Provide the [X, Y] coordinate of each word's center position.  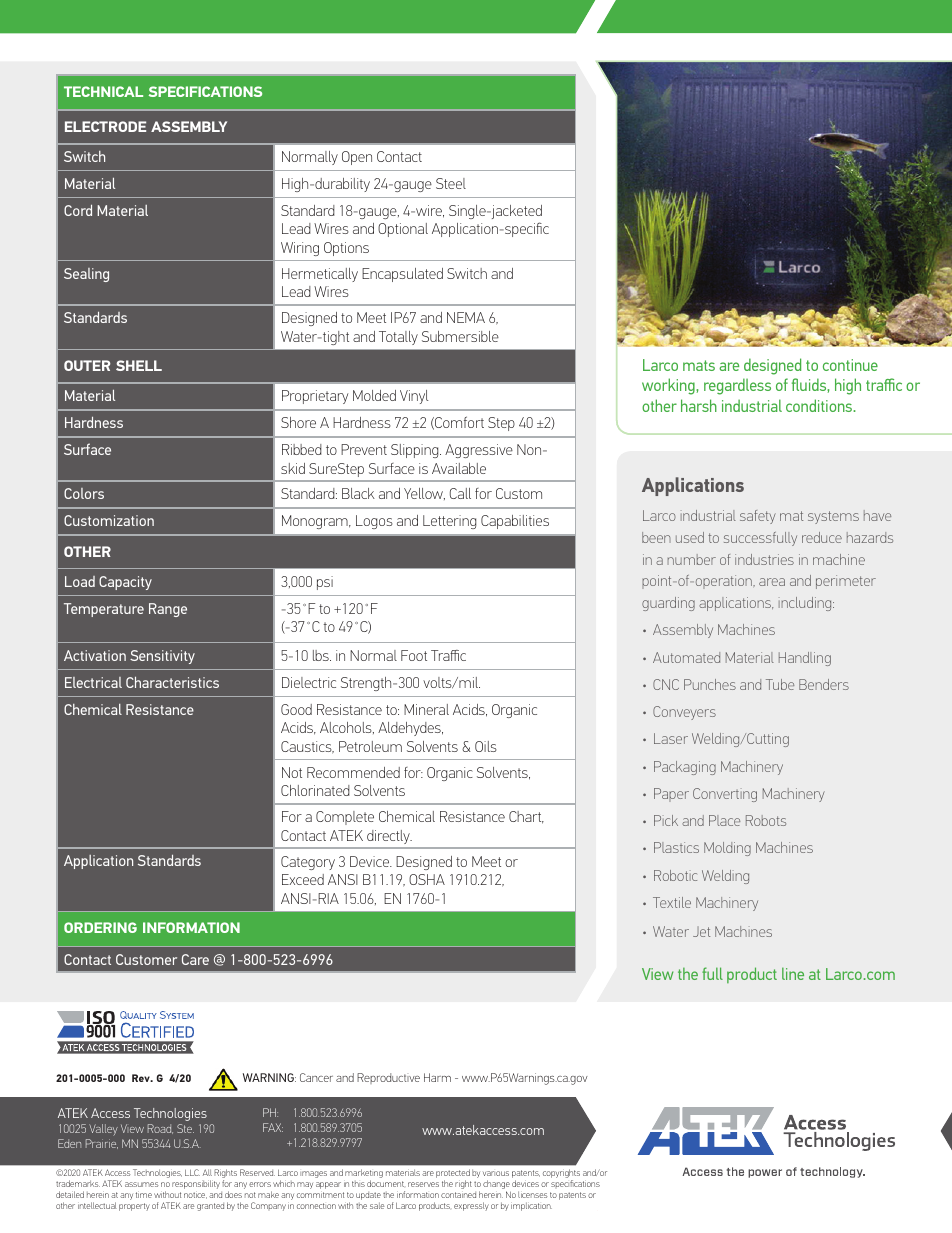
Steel [451, 183]
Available [459, 468]
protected [453, 1175]
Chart [526, 817]
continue [850, 365]
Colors [84, 493]
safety [758, 517]
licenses [532, 1194]
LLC [192, 1172]
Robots [766, 820]
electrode [105, 126]
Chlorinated [315, 790]
